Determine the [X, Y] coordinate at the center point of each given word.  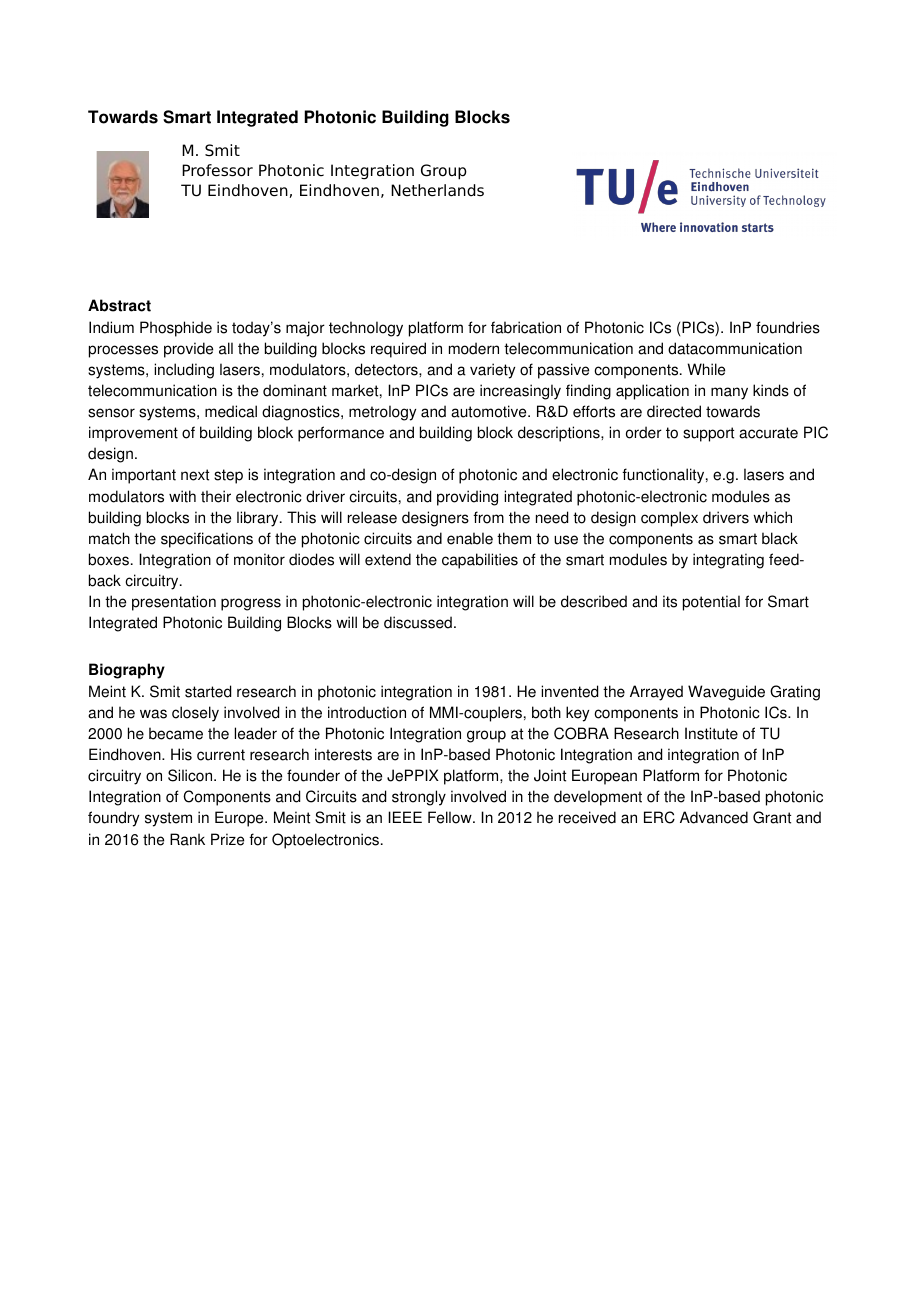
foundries [788, 327]
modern [474, 348]
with [182, 496]
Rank [187, 839]
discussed [418, 622]
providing [467, 498]
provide [188, 350]
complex [669, 519]
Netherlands [437, 190]
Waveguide [726, 693]
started [208, 691]
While [706, 369]
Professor [217, 170]
